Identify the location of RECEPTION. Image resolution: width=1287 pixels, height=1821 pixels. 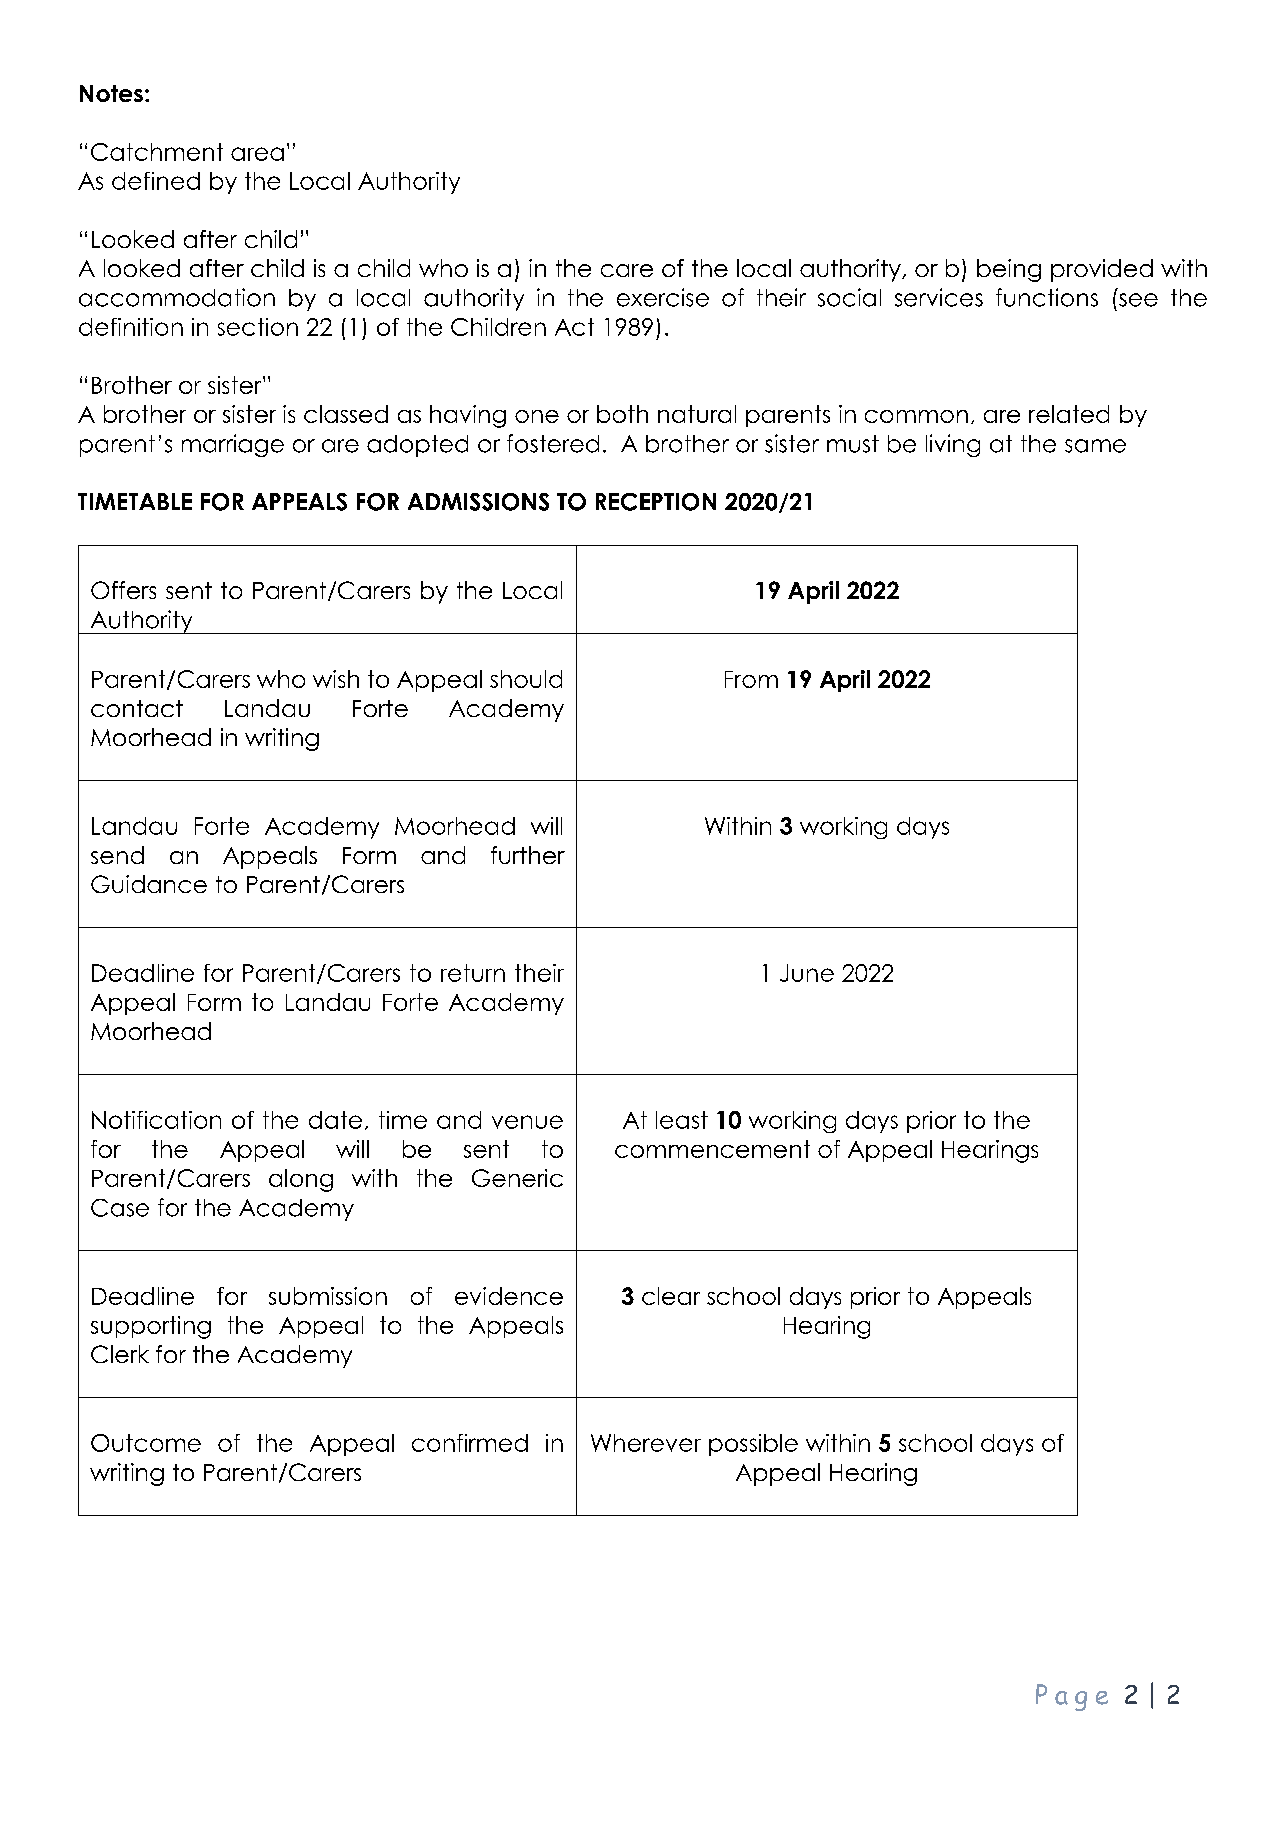
(656, 502).
